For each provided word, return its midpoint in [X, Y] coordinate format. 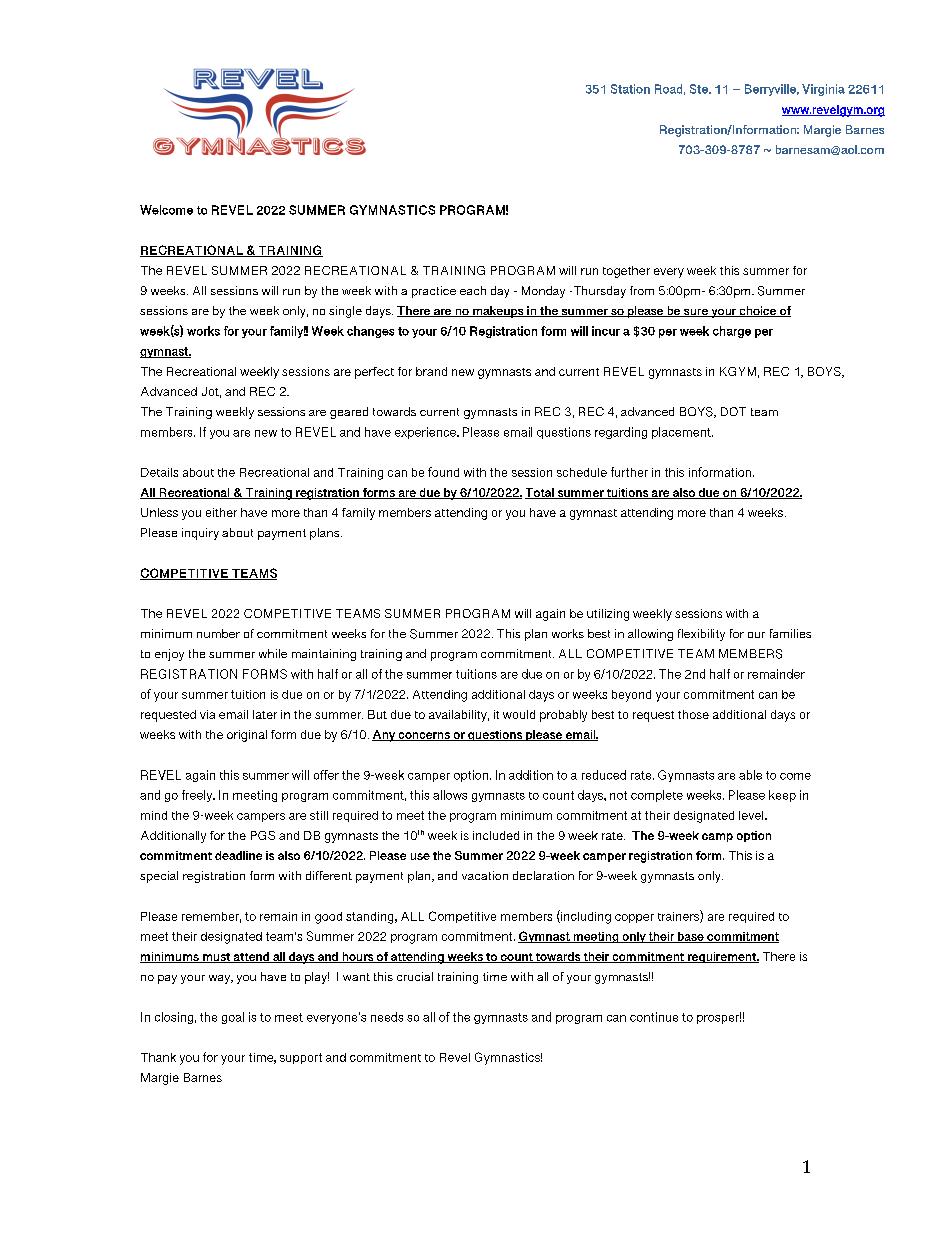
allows [450, 795]
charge [732, 332]
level [752, 815]
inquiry [200, 534]
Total [540, 493]
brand [431, 371]
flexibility [701, 635]
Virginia [823, 90]
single [345, 312]
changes [370, 332]
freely [198, 796]
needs [387, 1017]
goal [233, 1018]
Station [630, 89]
